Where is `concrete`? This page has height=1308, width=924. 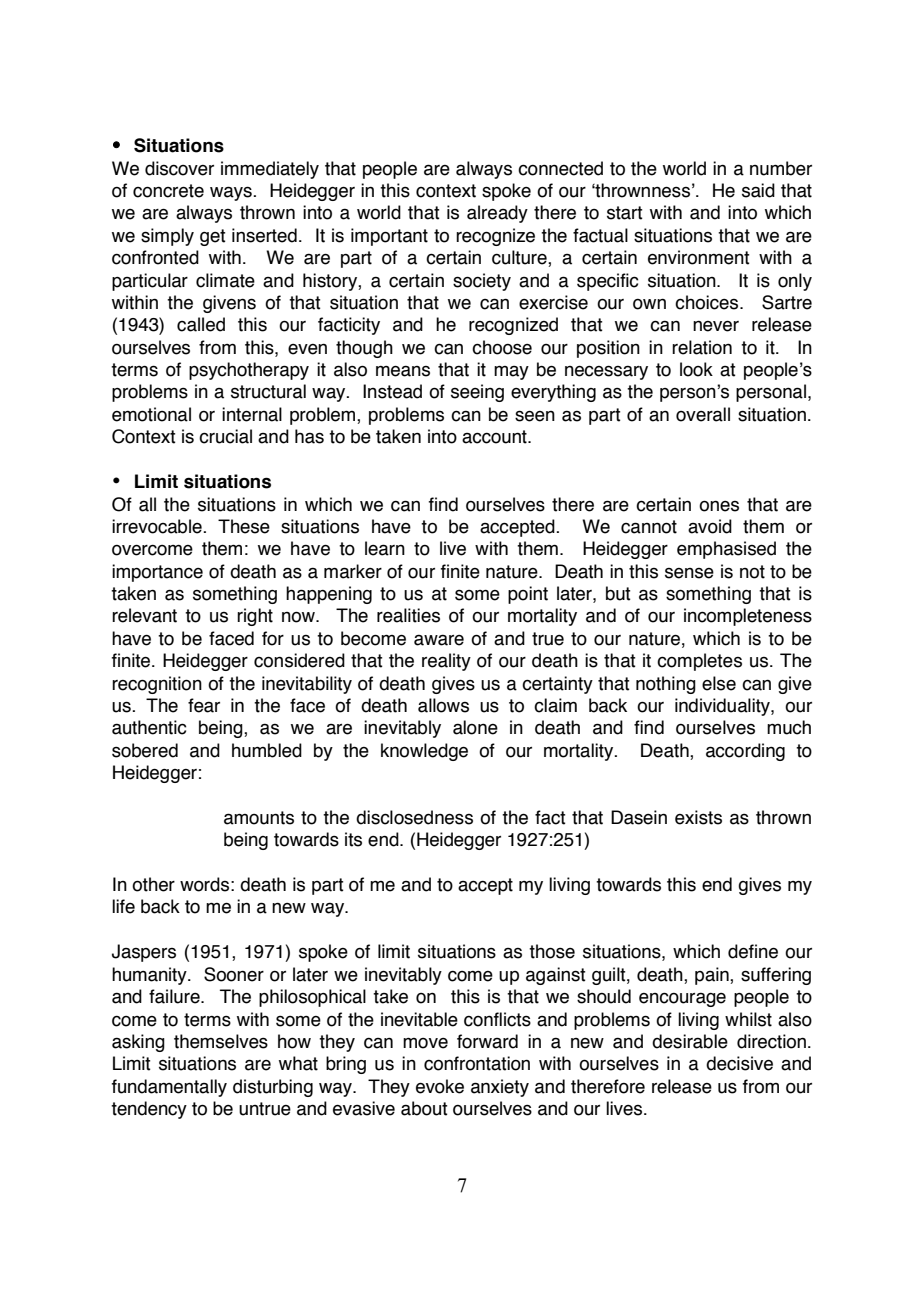
concrete is located at coordinates (168, 191).
